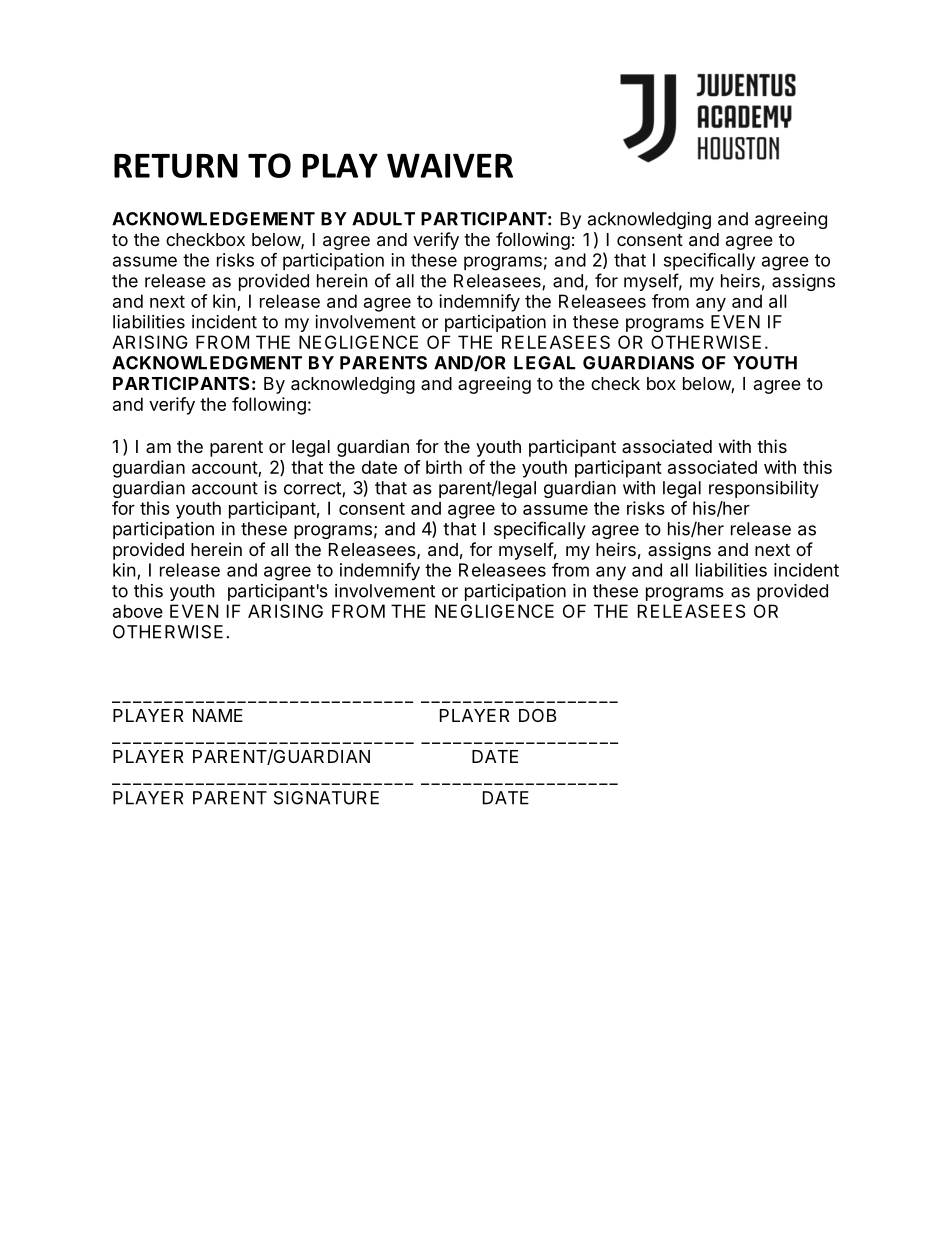  What do you see at coordinates (176, 165) in the screenshot?
I see `RETURN` at bounding box center [176, 165].
